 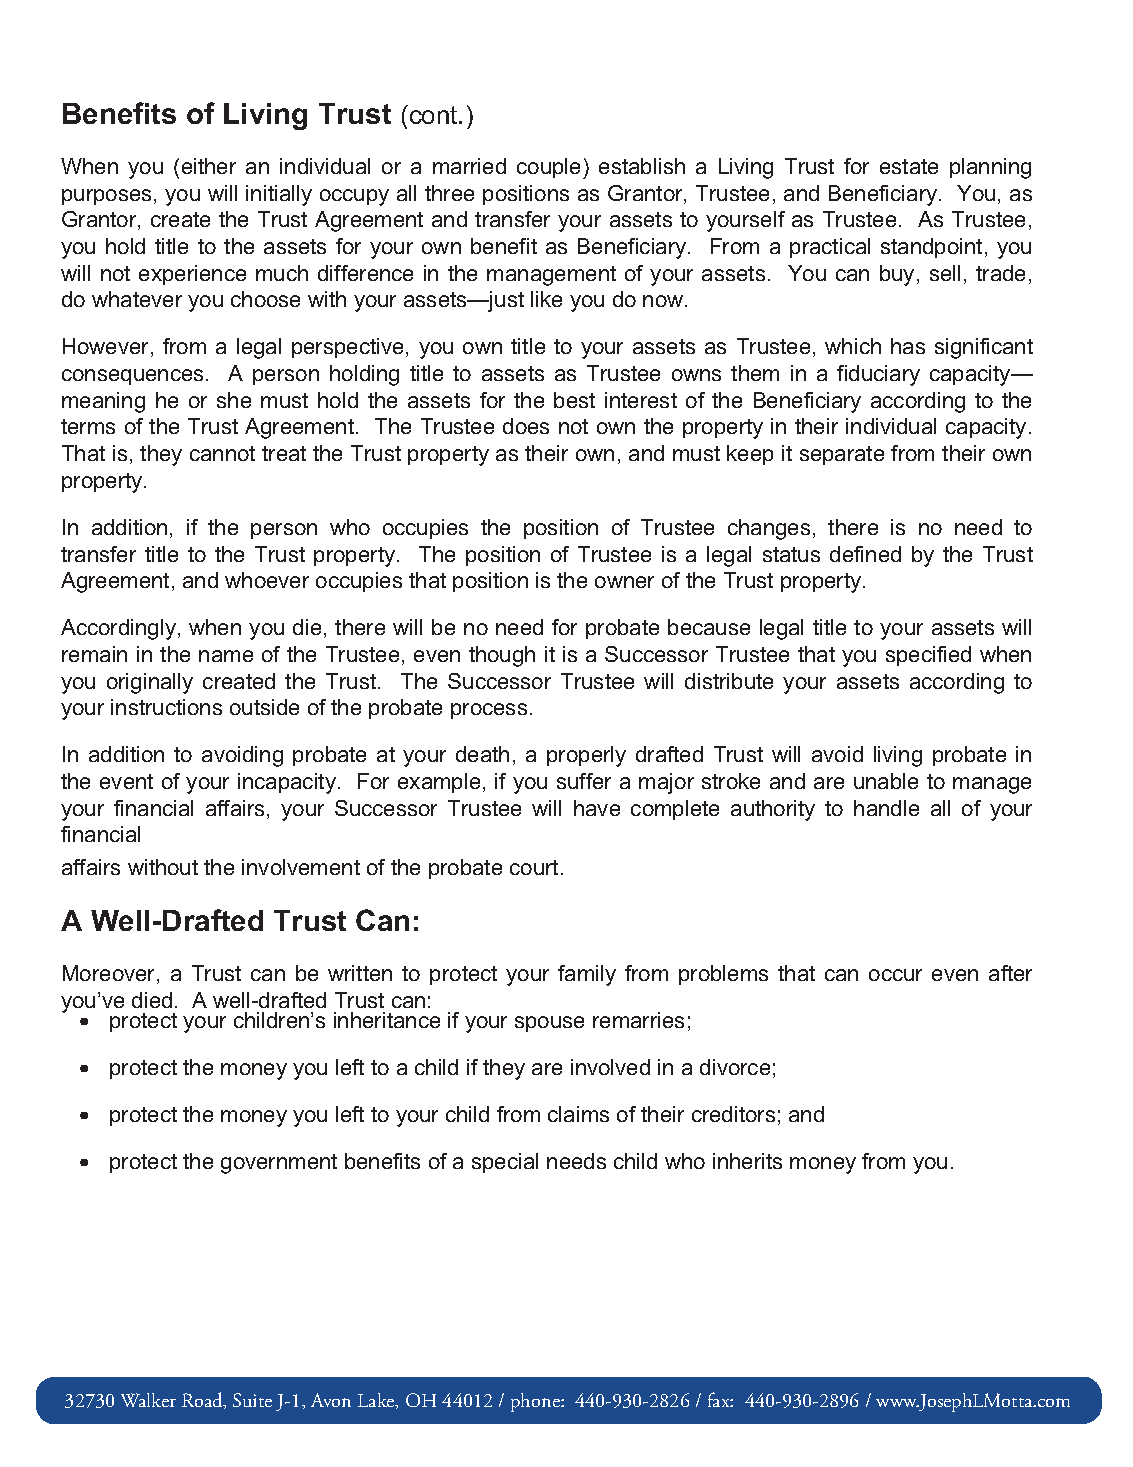 What do you see at coordinates (747, 1161) in the screenshot?
I see `inherits` at bounding box center [747, 1161].
